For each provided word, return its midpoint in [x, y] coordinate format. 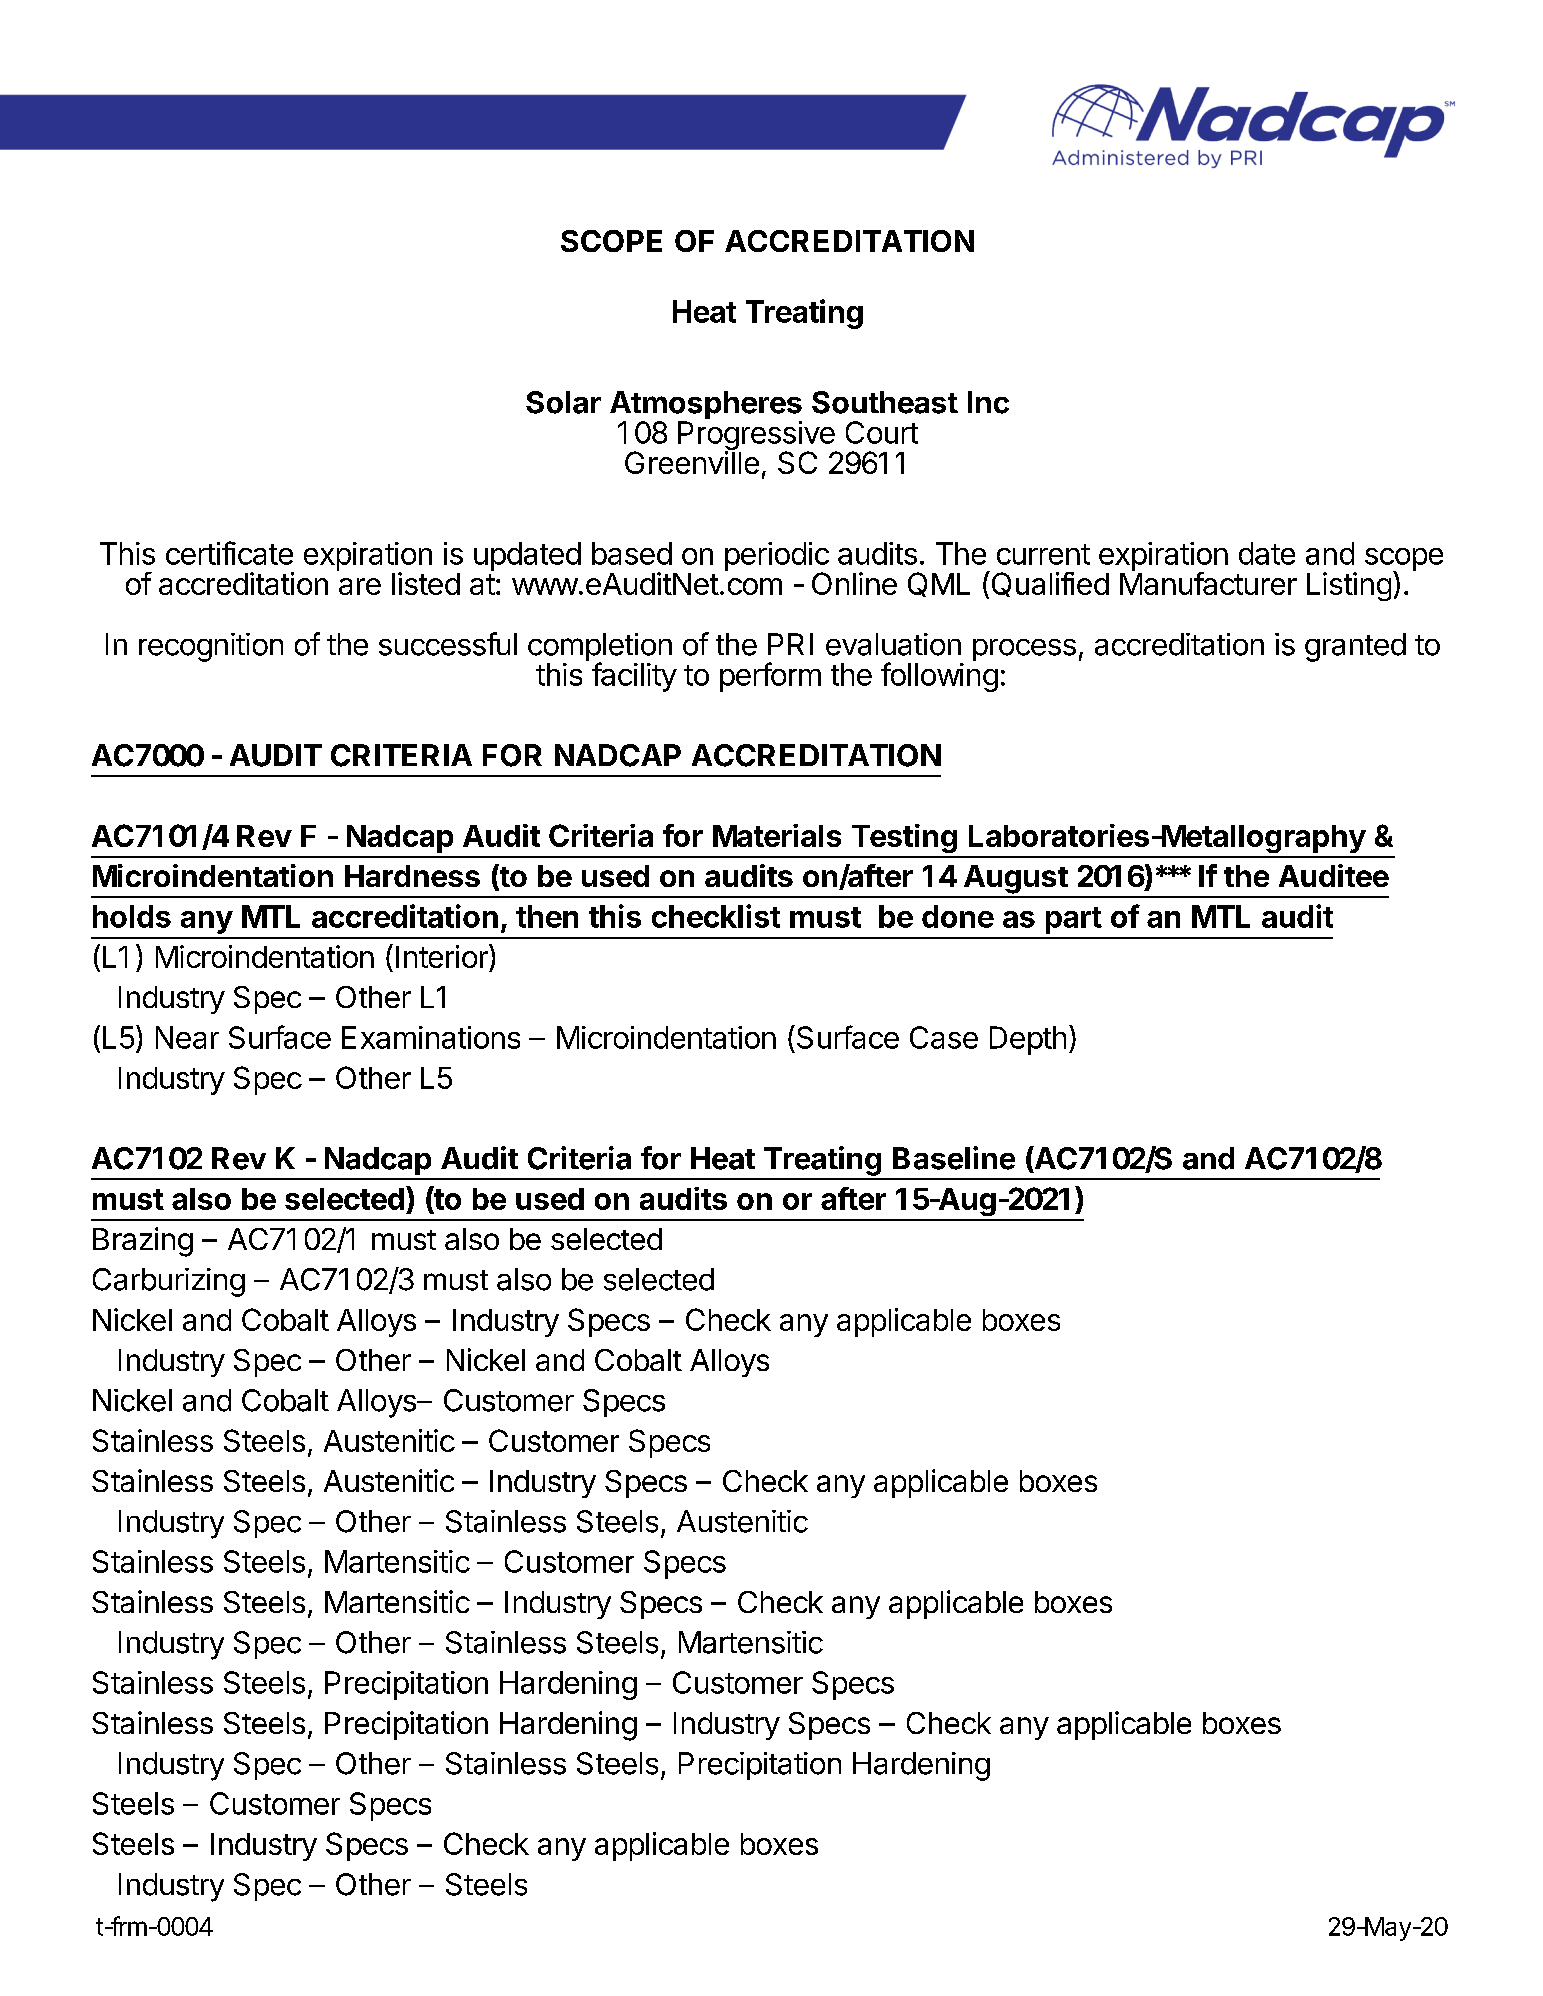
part [1074, 920]
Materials [777, 835]
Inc [988, 402]
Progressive [757, 437]
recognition [211, 647]
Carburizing [169, 1282]
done [958, 916]
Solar [563, 402]
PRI [790, 644]
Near [187, 1037]
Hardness [412, 876]
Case [944, 1037]
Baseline [954, 1158]
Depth [1028, 1040]
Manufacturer [1208, 582]
